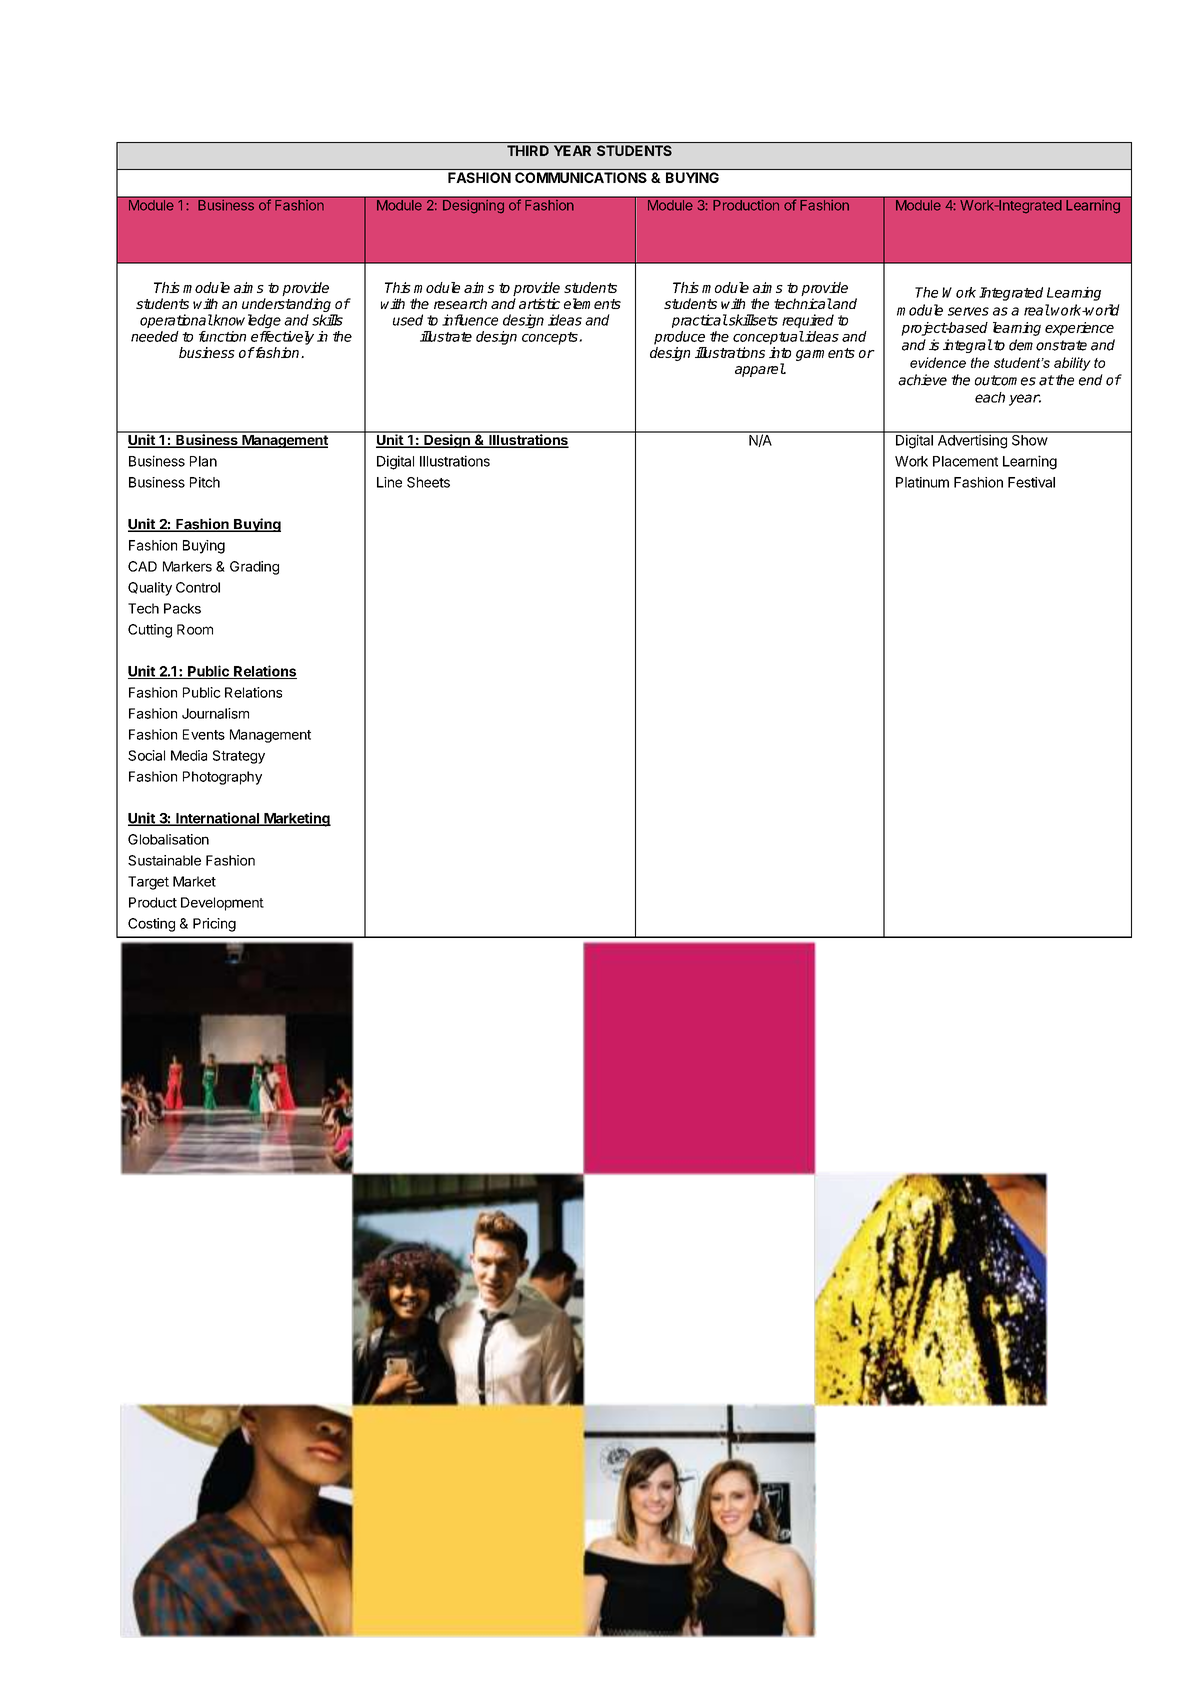 The image size is (1198, 1695). What do you see at coordinates (254, 568) in the image?
I see `Grading` at bounding box center [254, 568].
